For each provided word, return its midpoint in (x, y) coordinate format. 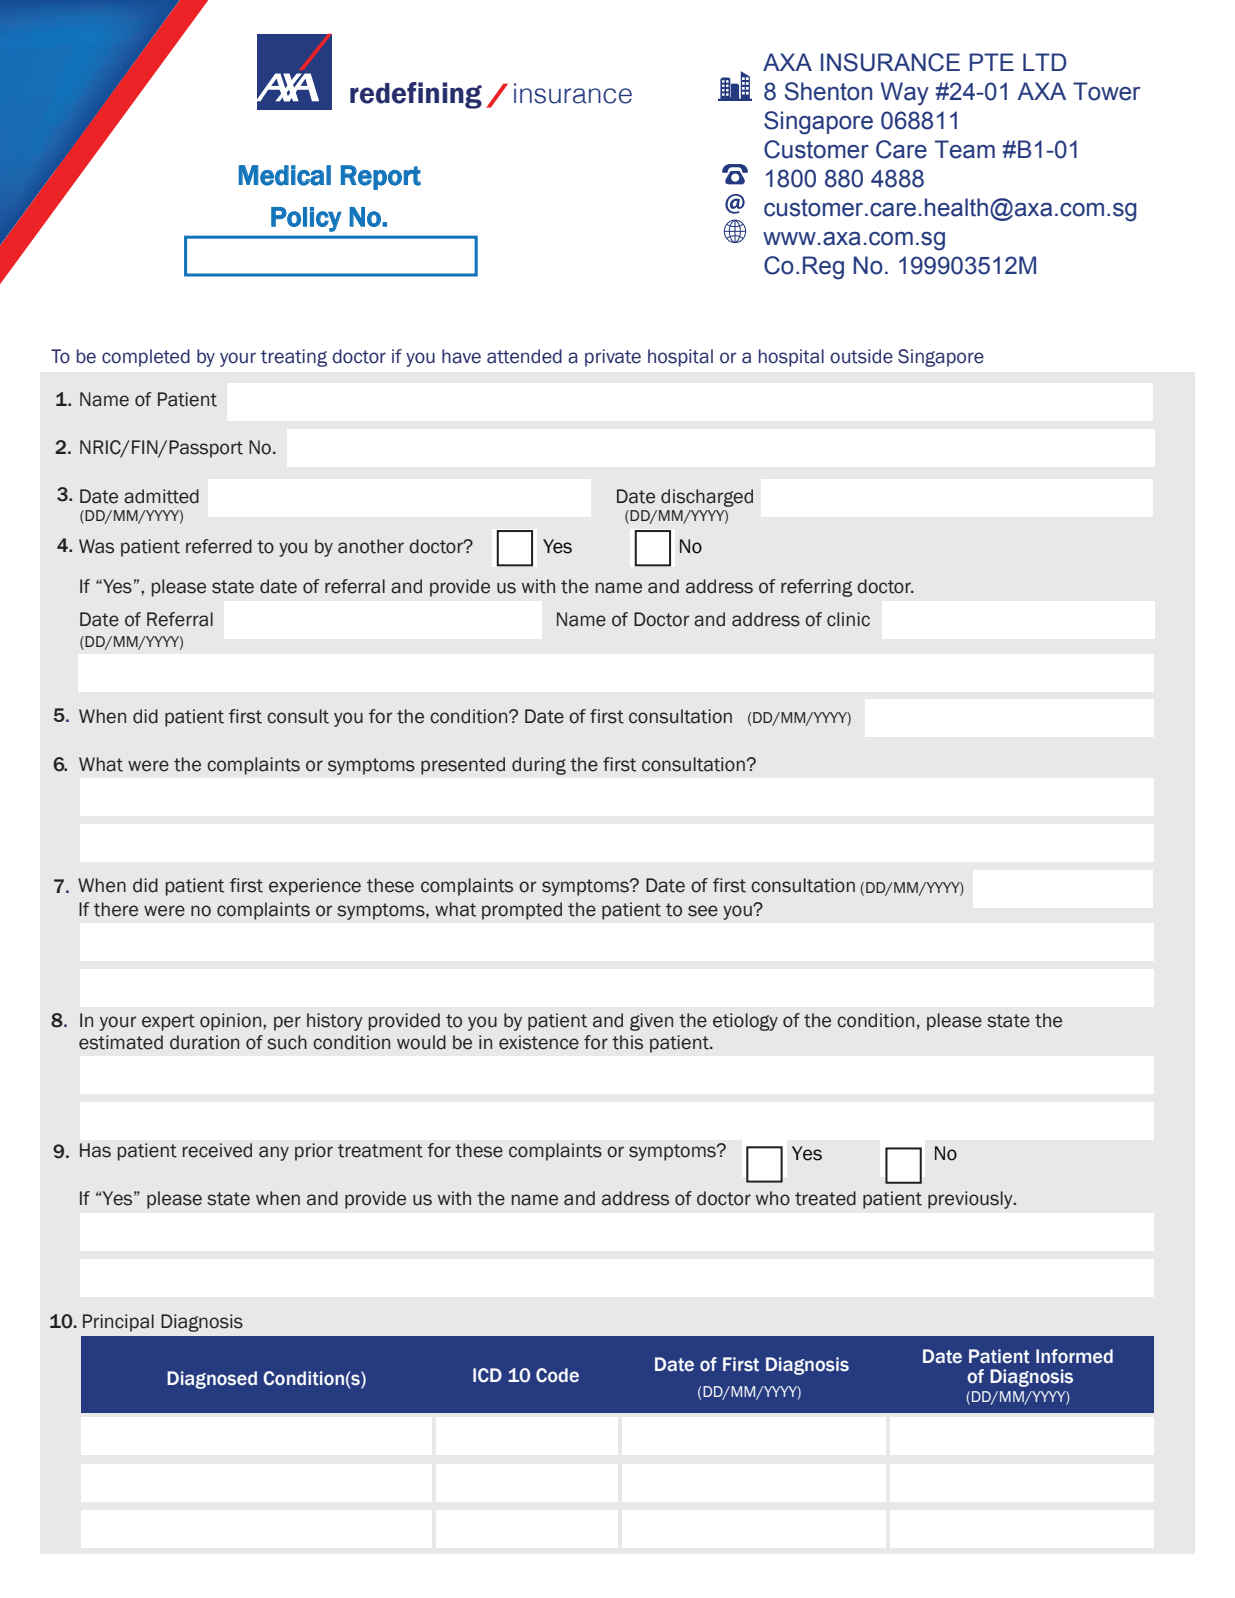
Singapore (941, 358)
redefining (416, 95)
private (613, 358)
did (145, 716)
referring (816, 588)
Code (557, 1375)
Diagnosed (212, 1380)
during (539, 766)
